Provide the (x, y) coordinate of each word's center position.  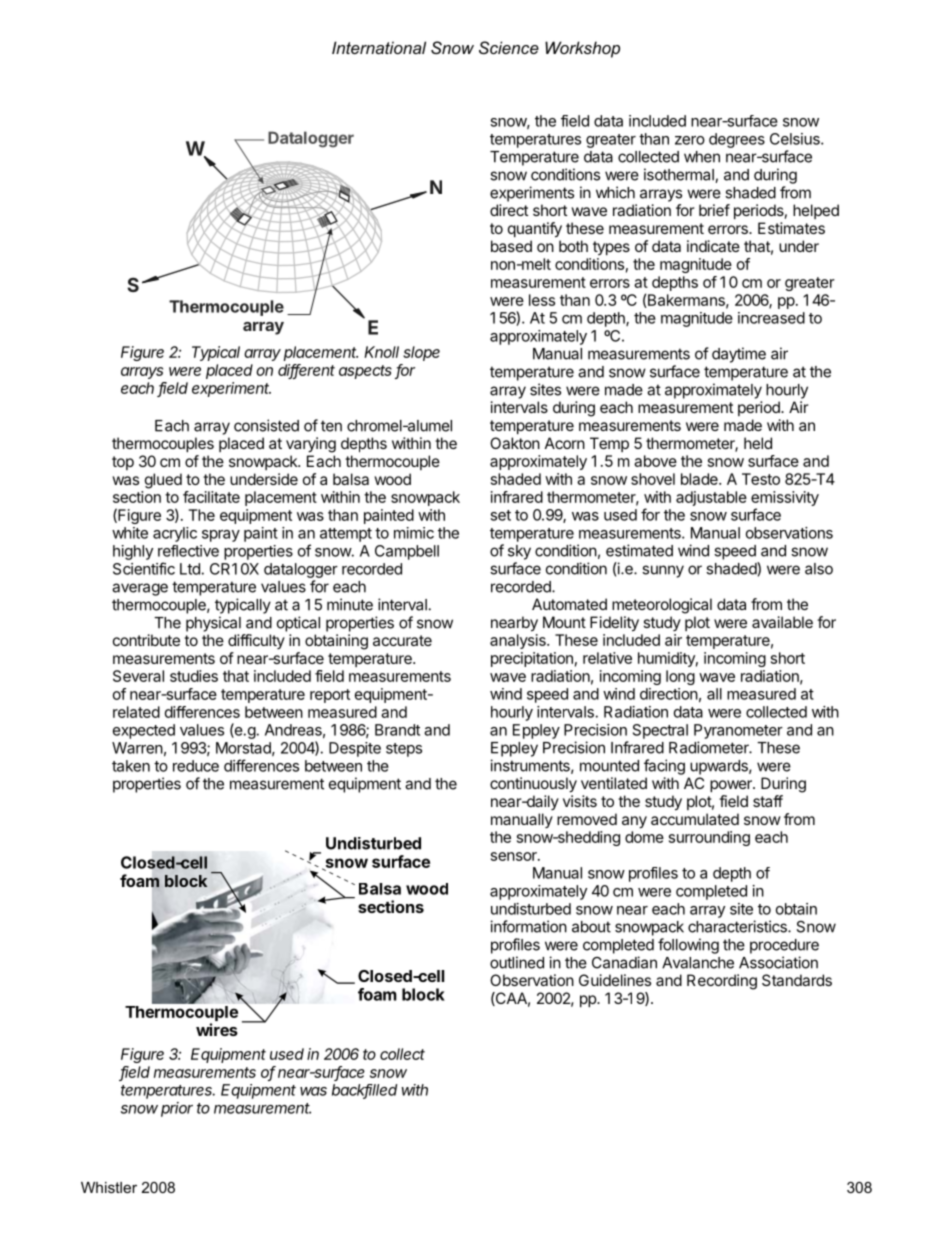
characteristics (738, 926)
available (782, 622)
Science (509, 47)
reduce (196, 766)
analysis (519, 641)
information (528, 926)
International (379, 47)
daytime (739, 355)
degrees (737, 140)
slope (421, 353)
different (306, 371)
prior (177, 1109)
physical (213, 624)
